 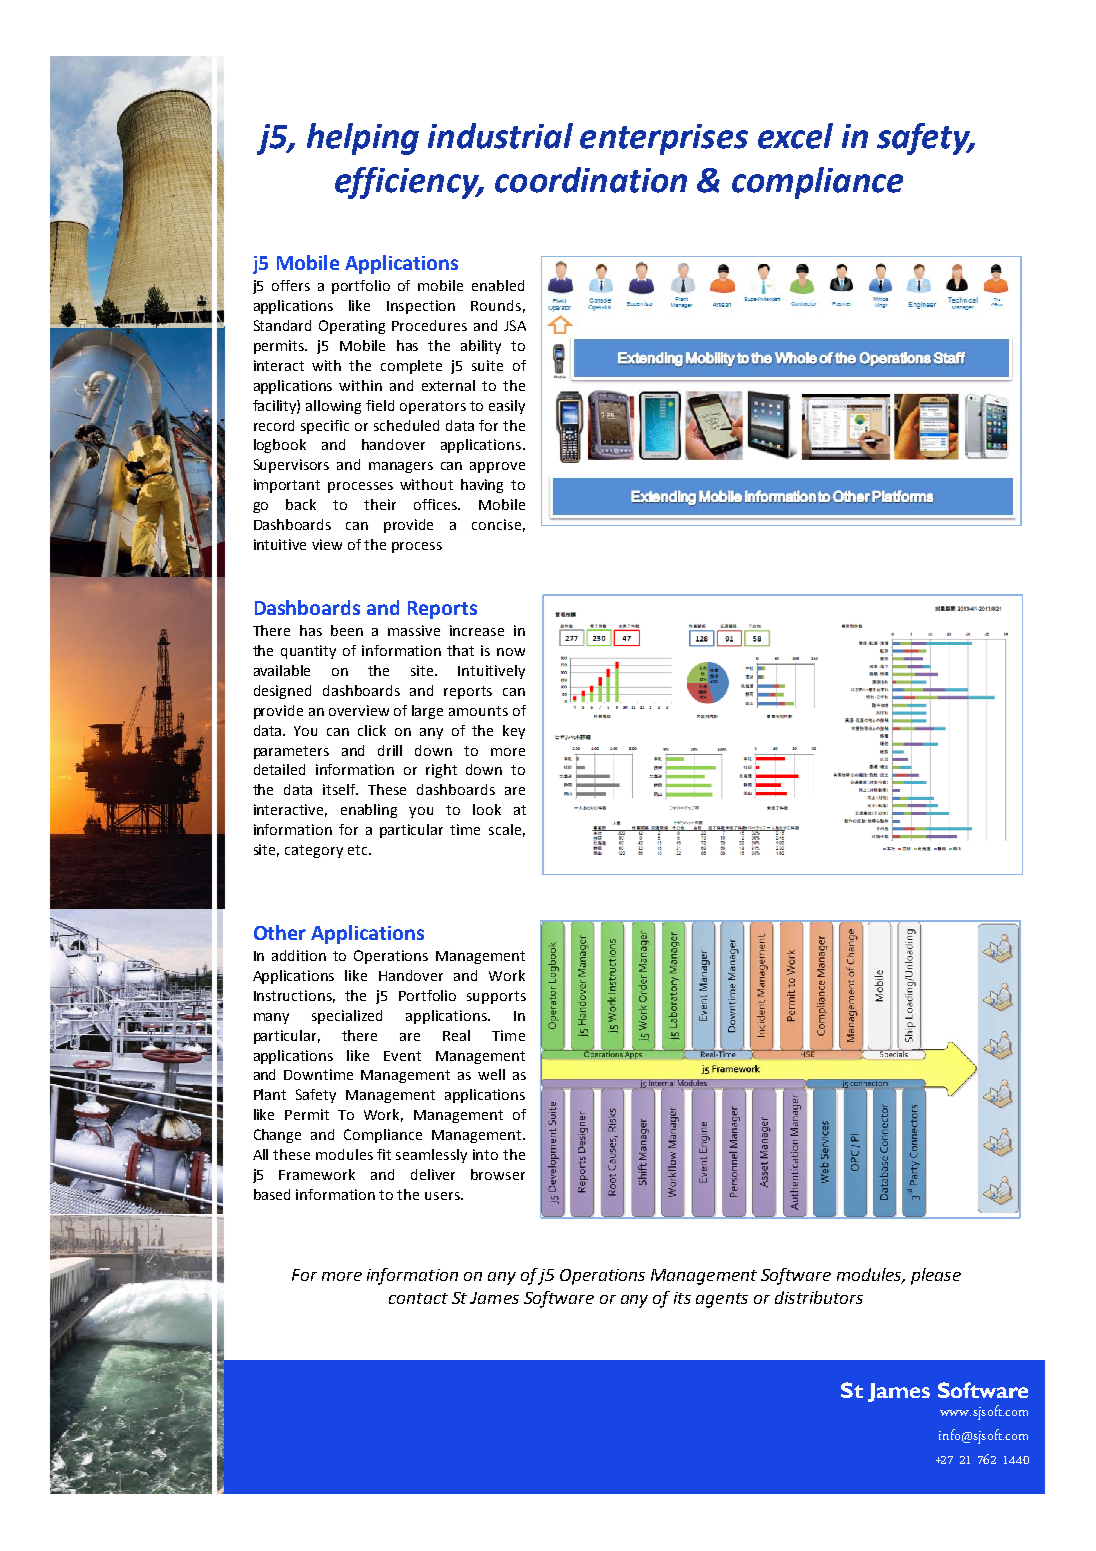 I want to click on coordination, so click(x=591, y=180).
